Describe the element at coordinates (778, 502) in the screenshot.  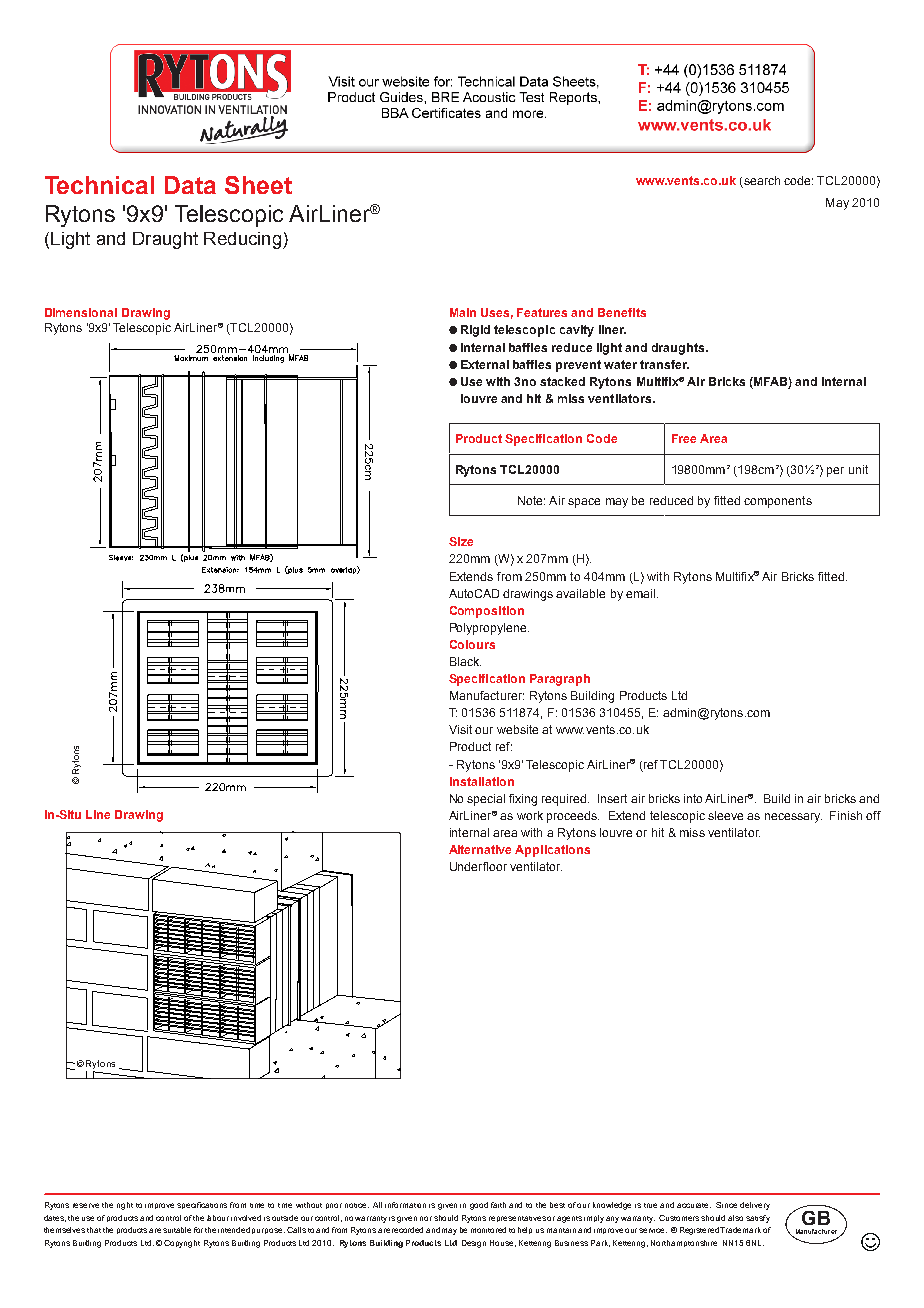
I see `components` at that location.
